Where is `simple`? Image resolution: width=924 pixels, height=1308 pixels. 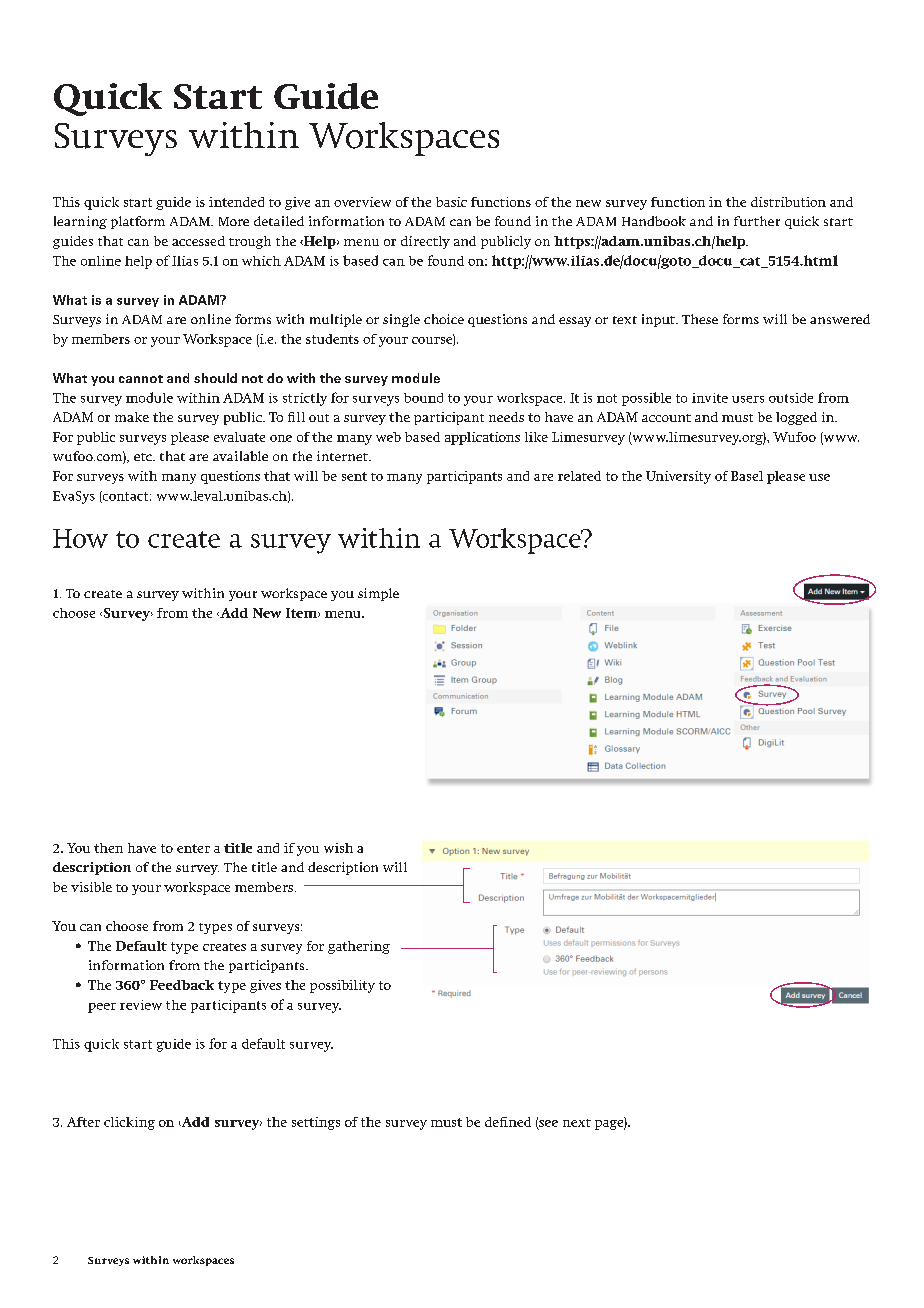
simple is located at coordinates (378, 594).
